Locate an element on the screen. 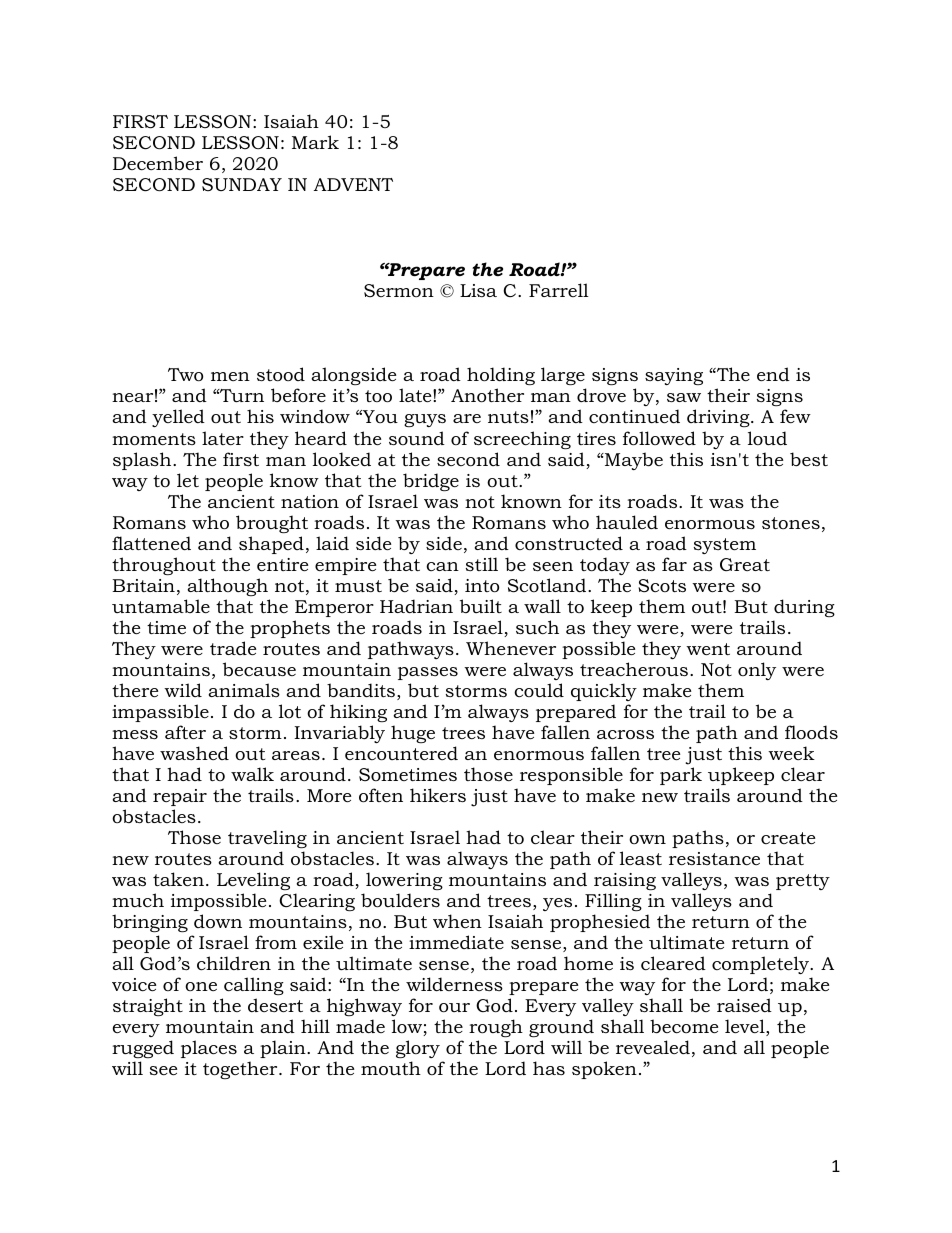 The height and width of the screenshot is (1233, 952). Great is located at coordinates (745, 564).
